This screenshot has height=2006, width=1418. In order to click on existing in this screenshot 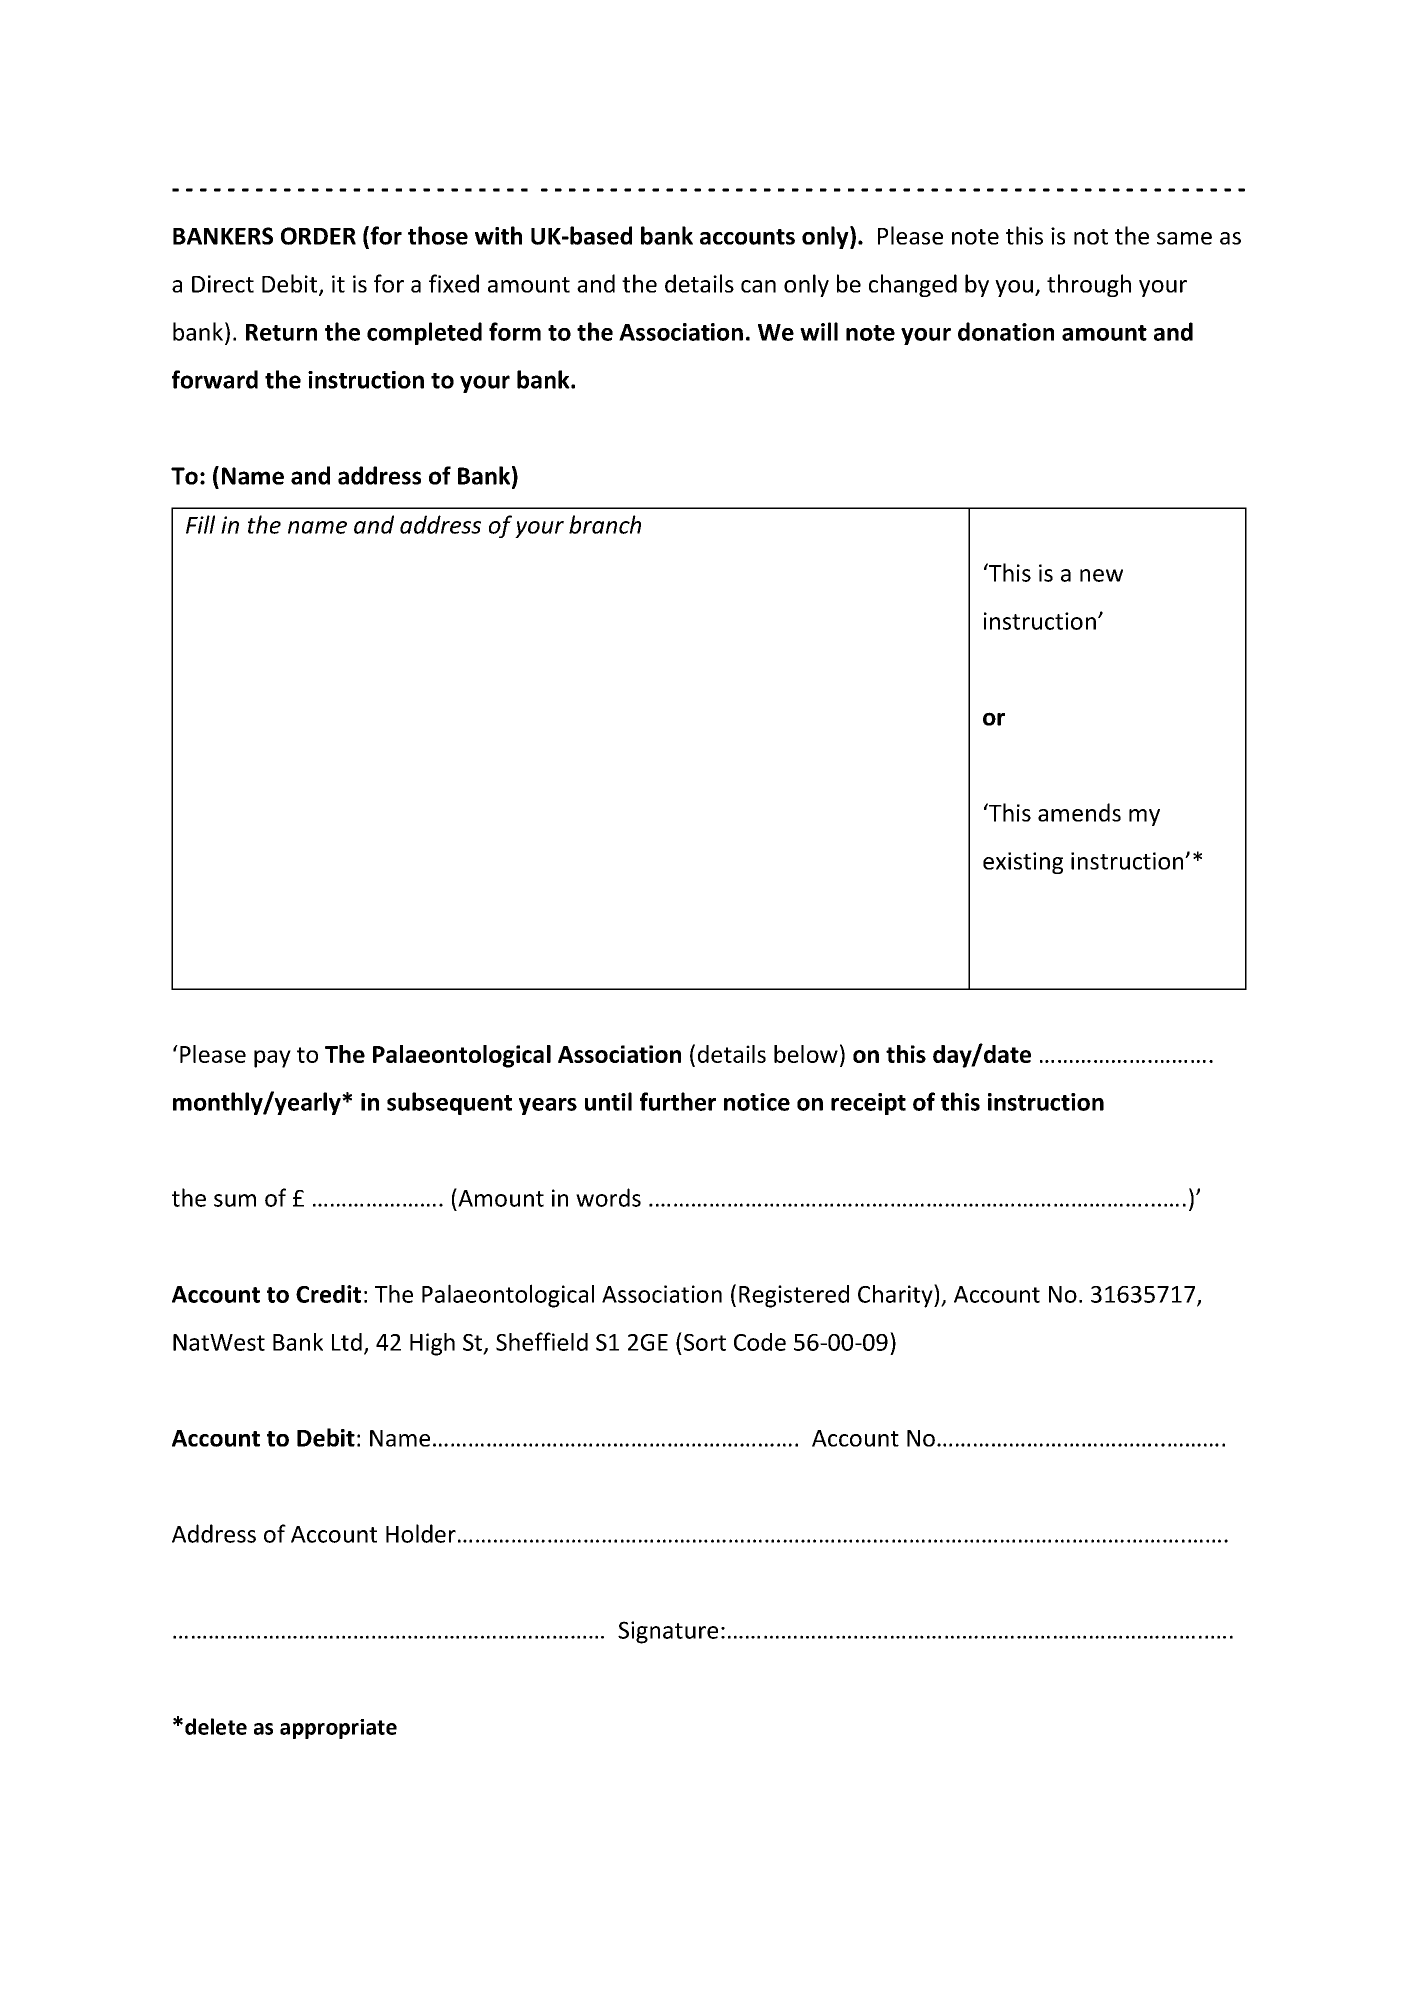, I will do `click(1023, 863)`.
